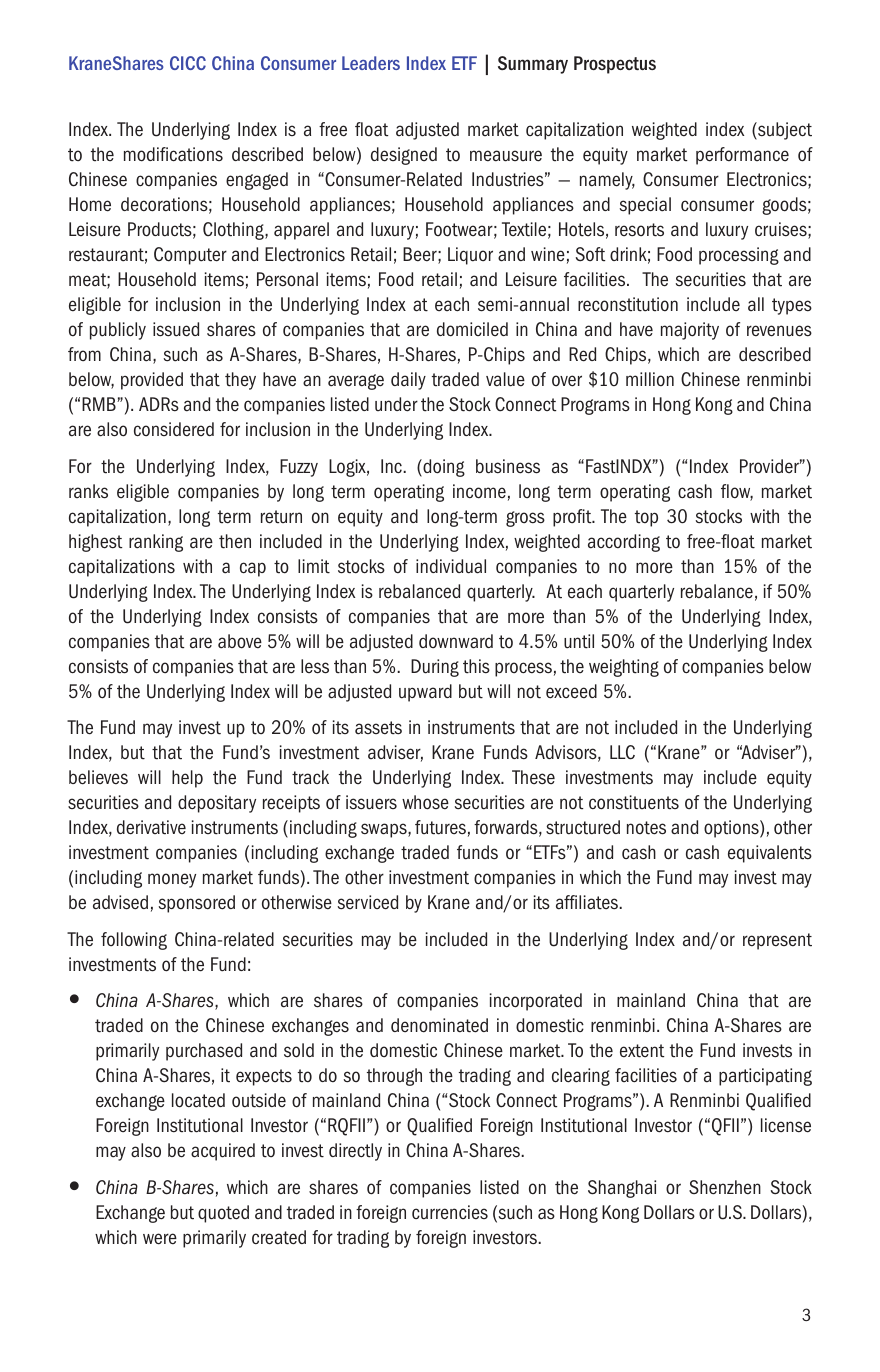  Describe the element at coordinates (368, 902) in the page. I see `serviced` at that location.
